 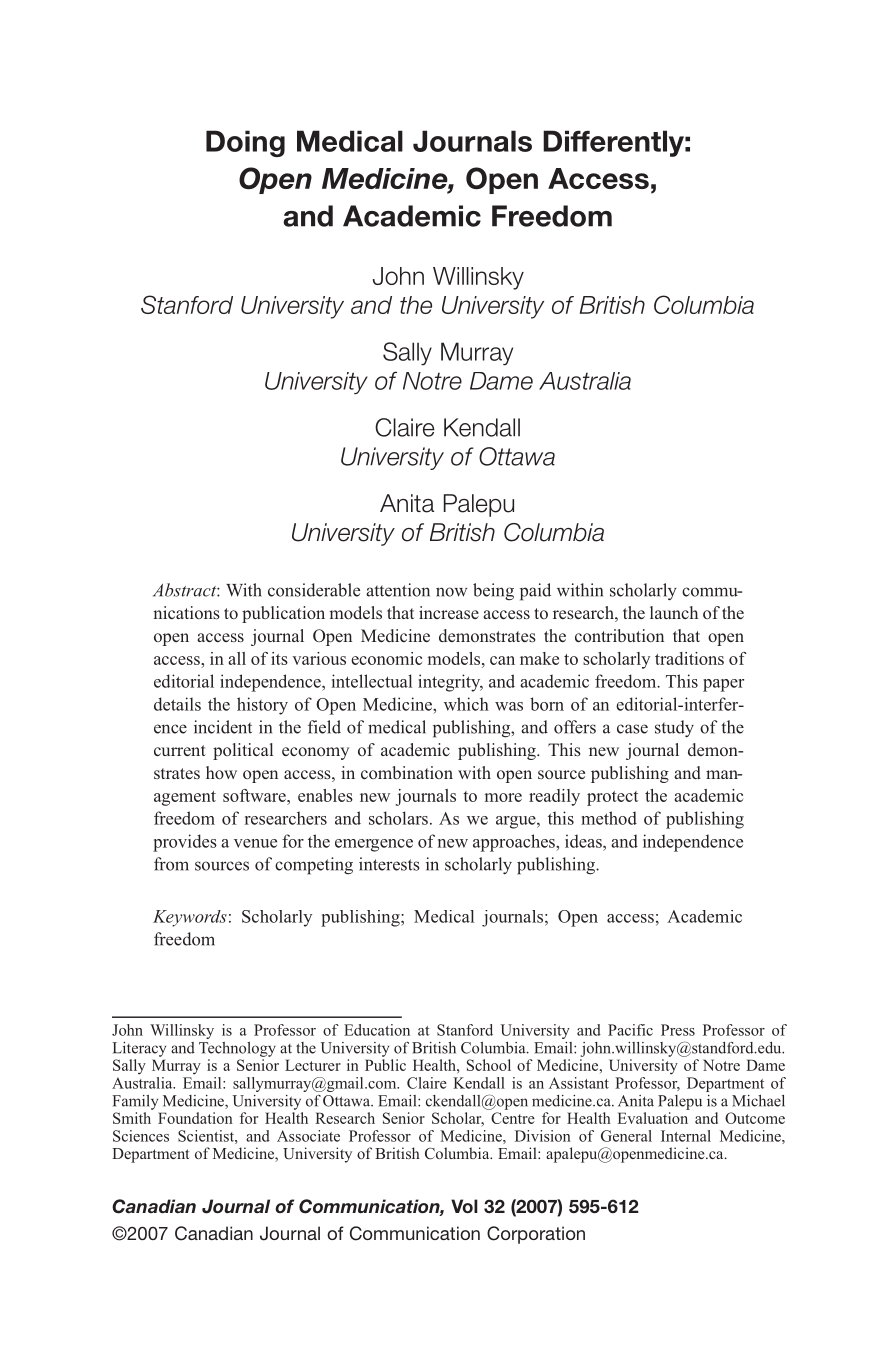 What do you see at coordinates (245, 143) in the document?
I see `Doing` at bounding box center [245, 143].
